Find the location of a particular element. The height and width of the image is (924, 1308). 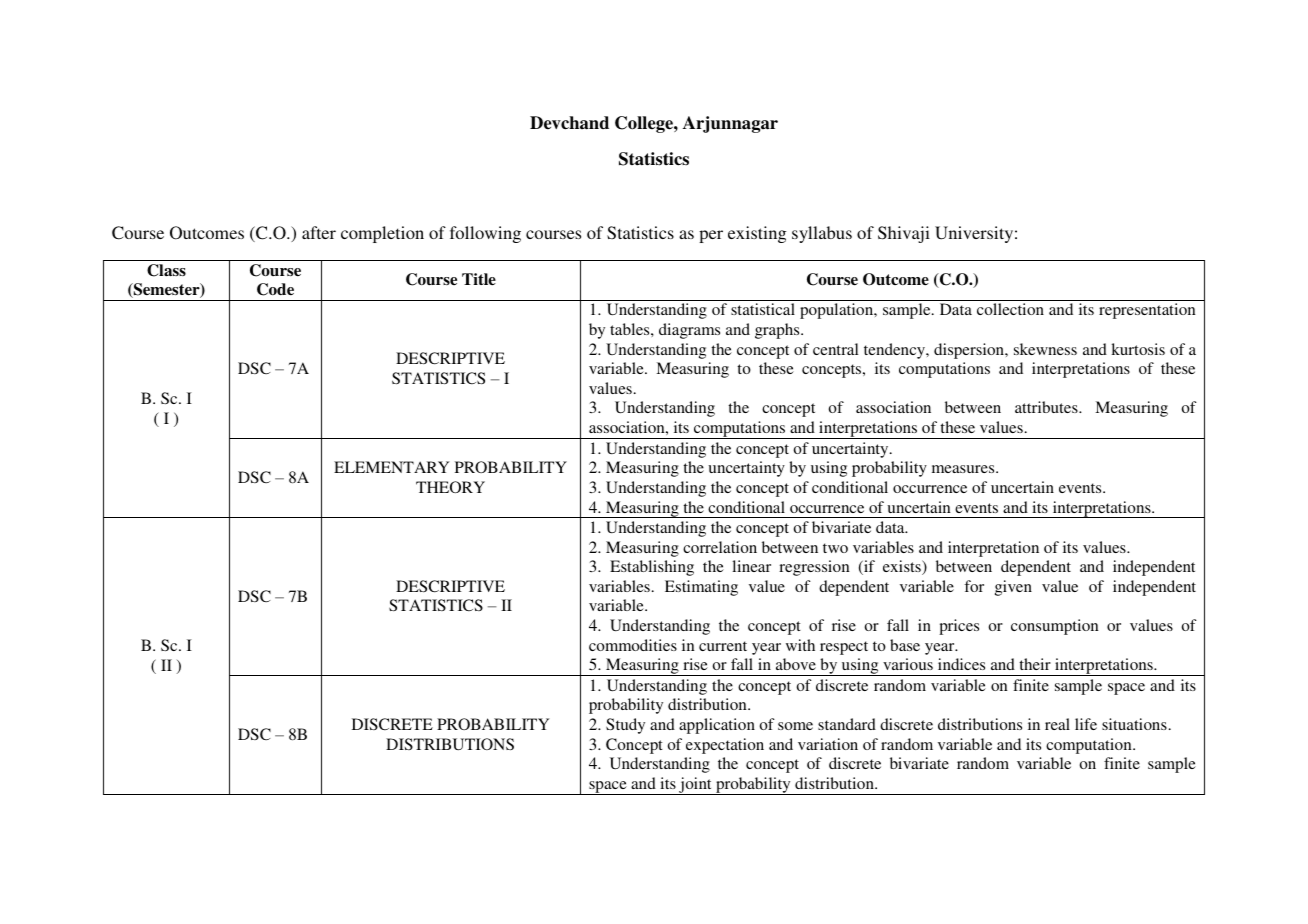

Study is located at coordinates (625, 726).
